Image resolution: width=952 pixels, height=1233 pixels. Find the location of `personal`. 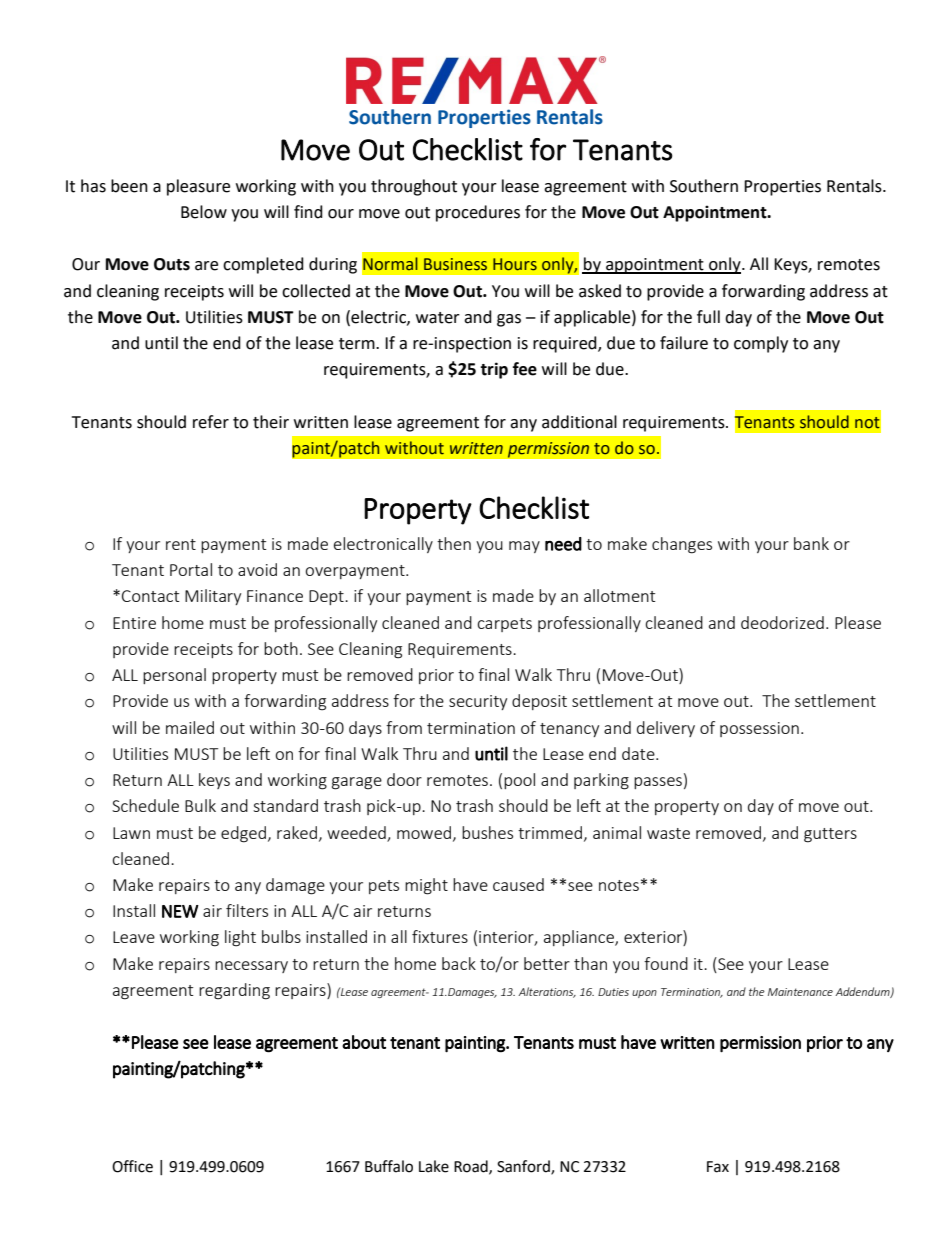

personal is located at coordinates (174, 676).
